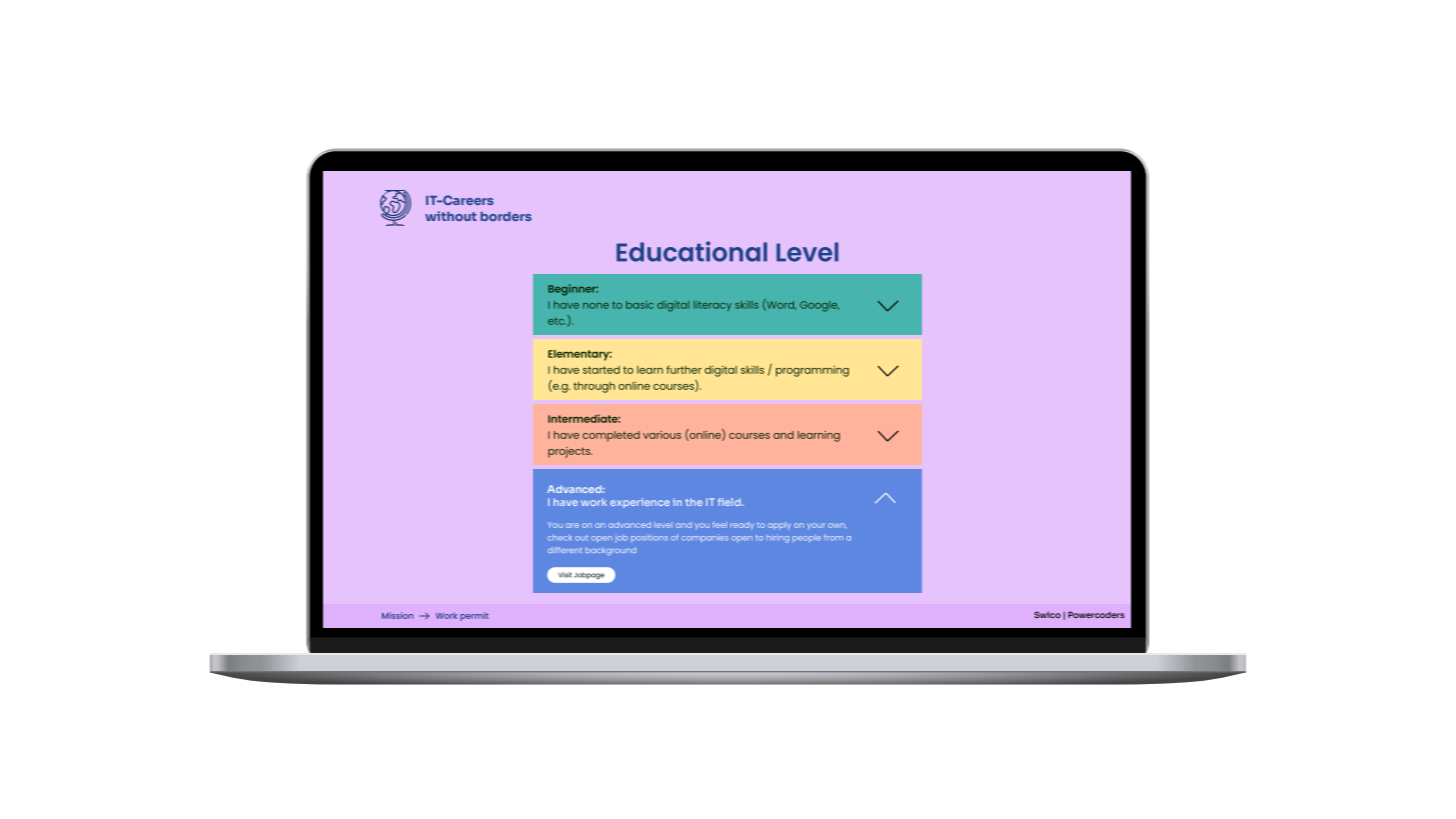 The image size is (1456, 819). Describe the element at coordinates (713, 306) in the document. I see `literacy` at that location.
